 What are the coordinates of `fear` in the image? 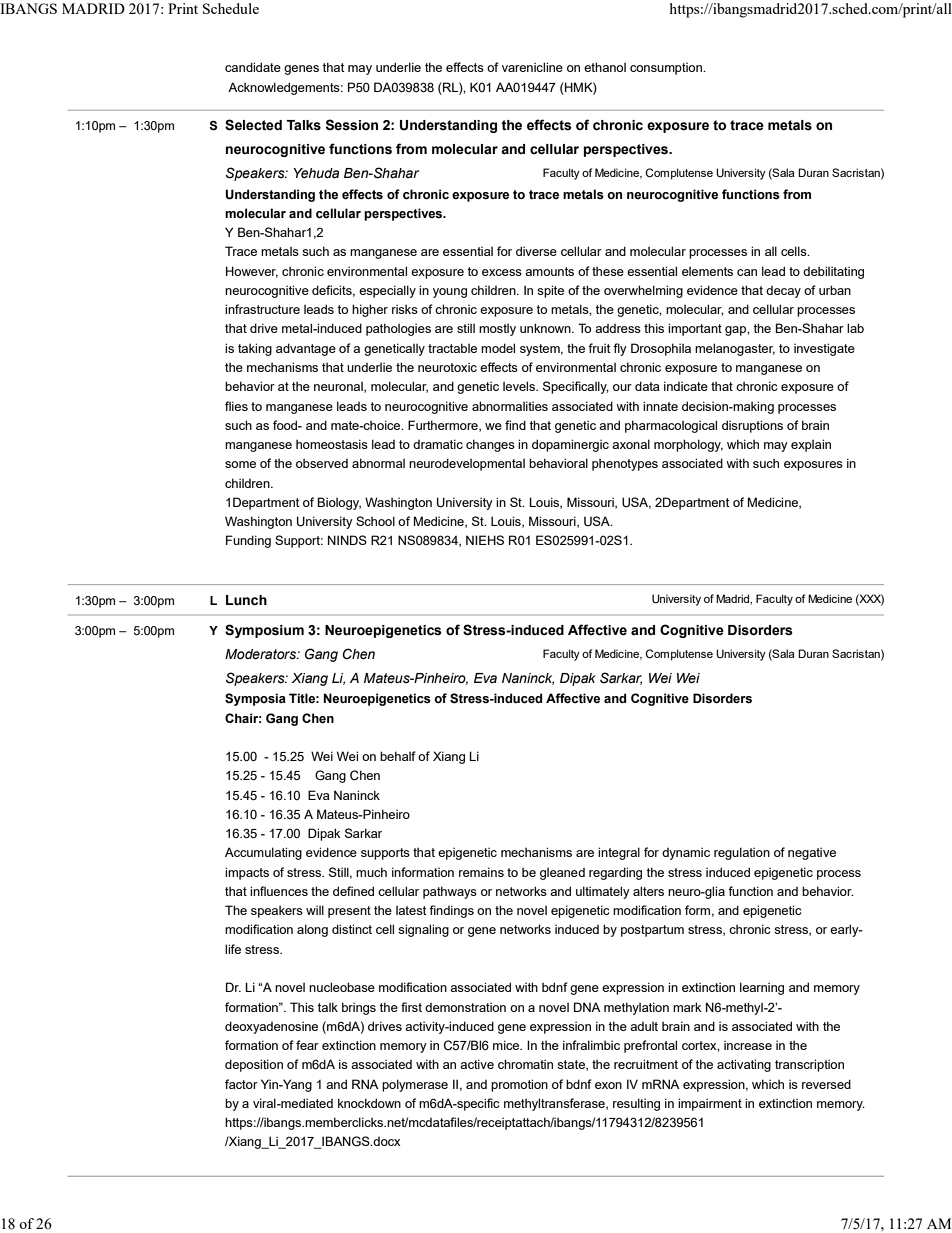 It's located at (307, 1045).
